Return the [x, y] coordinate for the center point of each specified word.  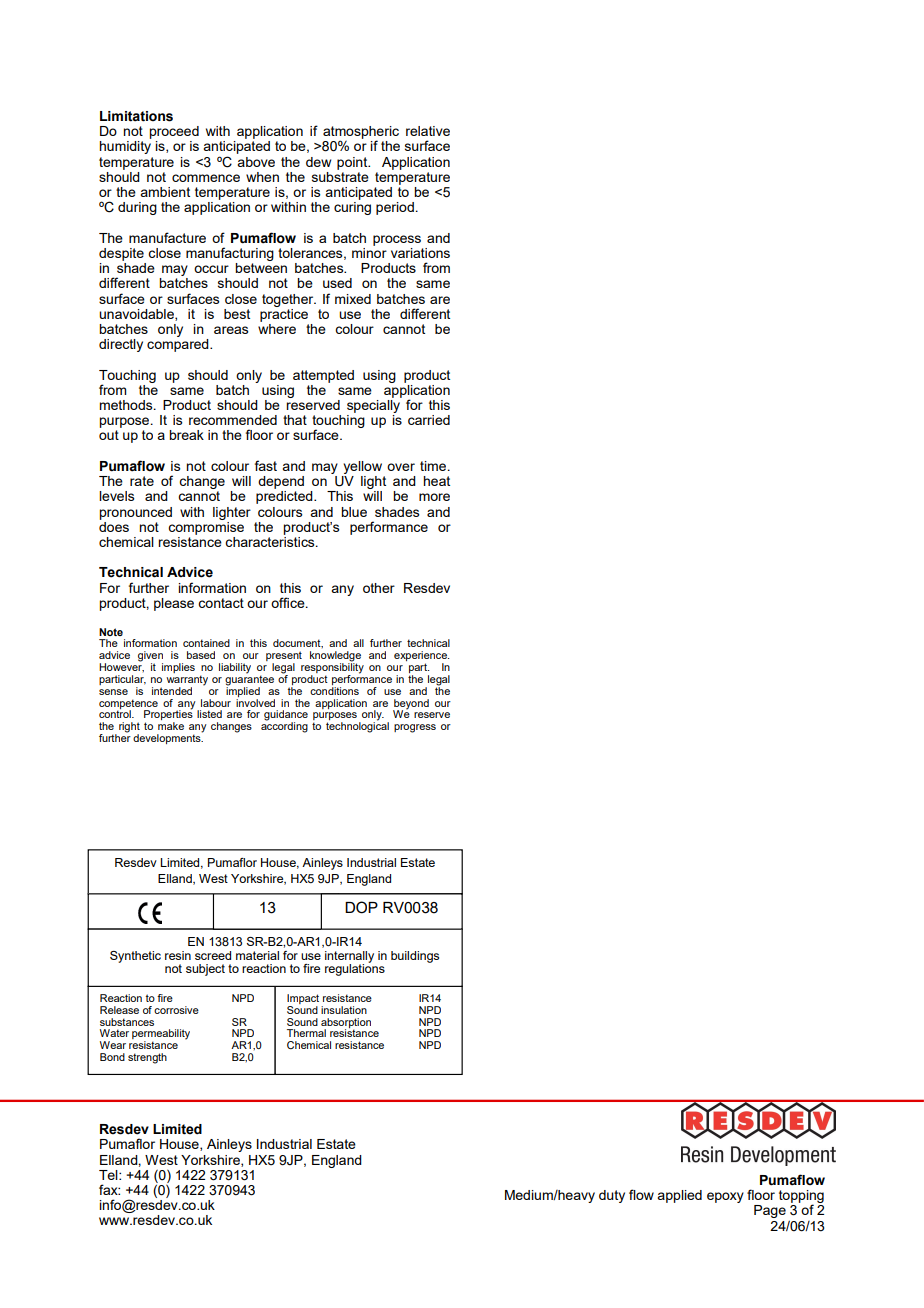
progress [415, 728]
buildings [415, 957]
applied [679, 1196]
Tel [109, 1175]
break [186, 435]
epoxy [725, 1197]
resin [178, 955]
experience [421, 657]
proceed [174, 132]
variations [420, 253]
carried [429, 420]
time [434, 466]
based [201, 655]
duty [612, 1196]
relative [428, 131]
